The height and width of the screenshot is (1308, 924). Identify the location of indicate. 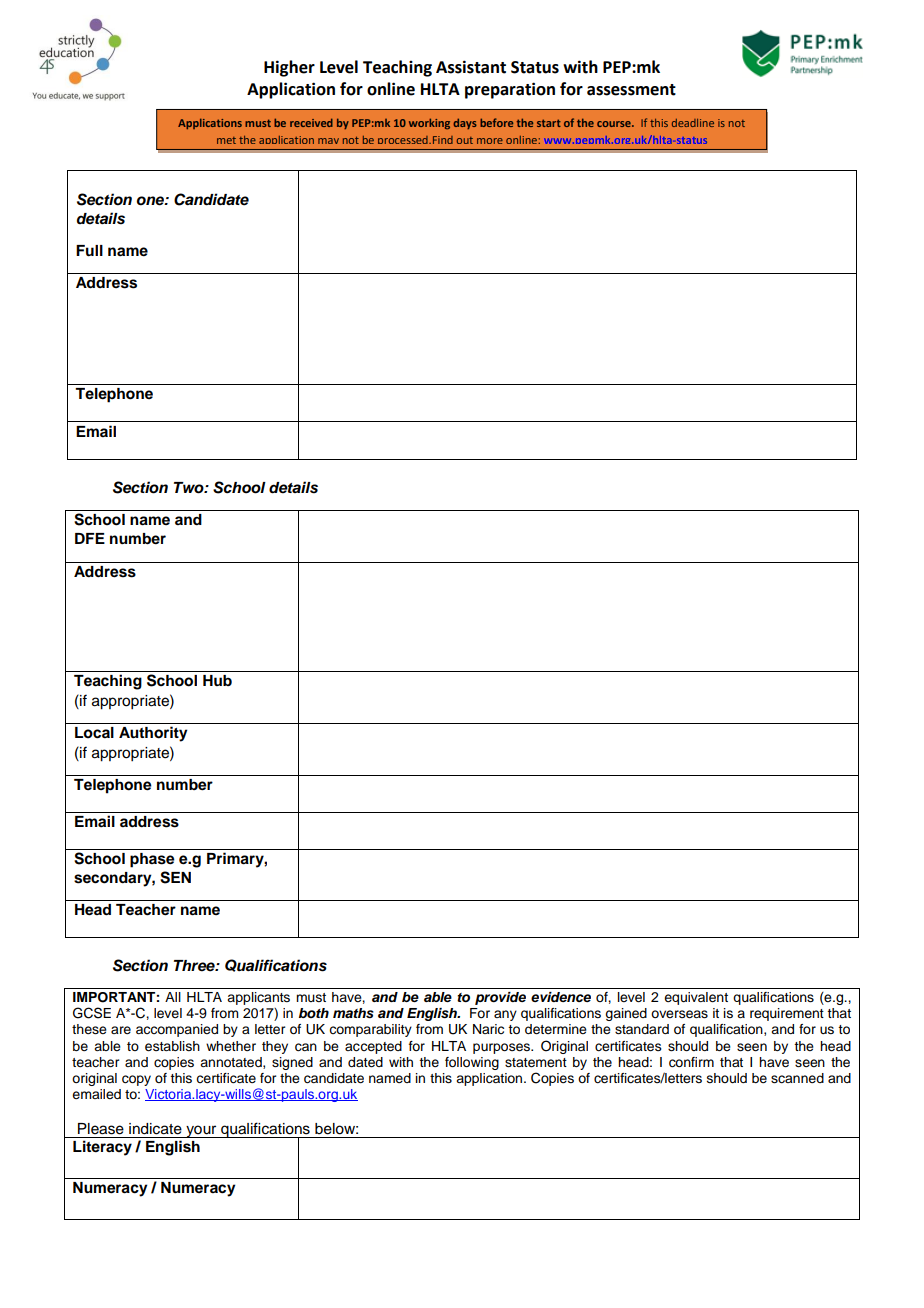
(155, 1129).
